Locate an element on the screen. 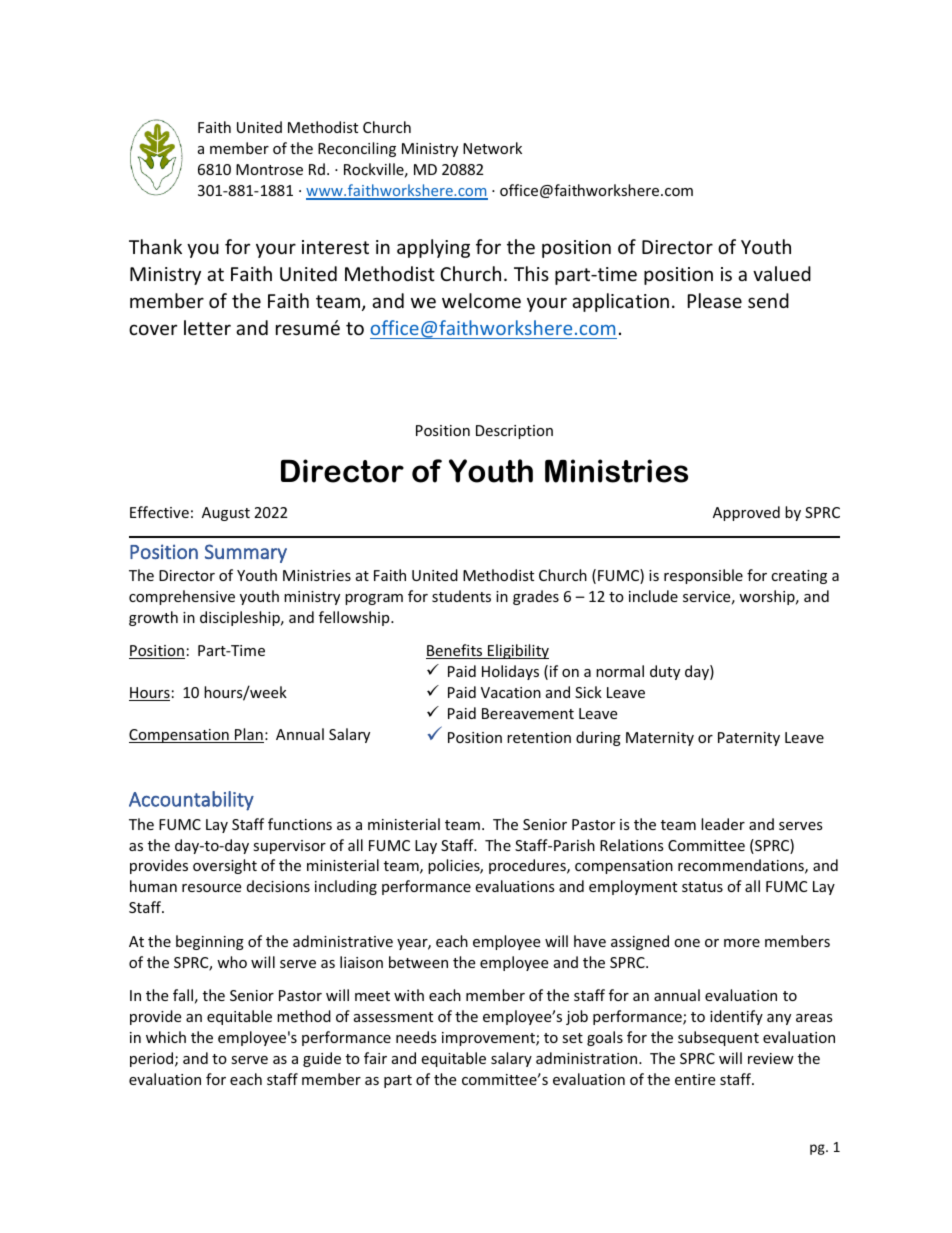  valued is located at coordinates (782, 273).
